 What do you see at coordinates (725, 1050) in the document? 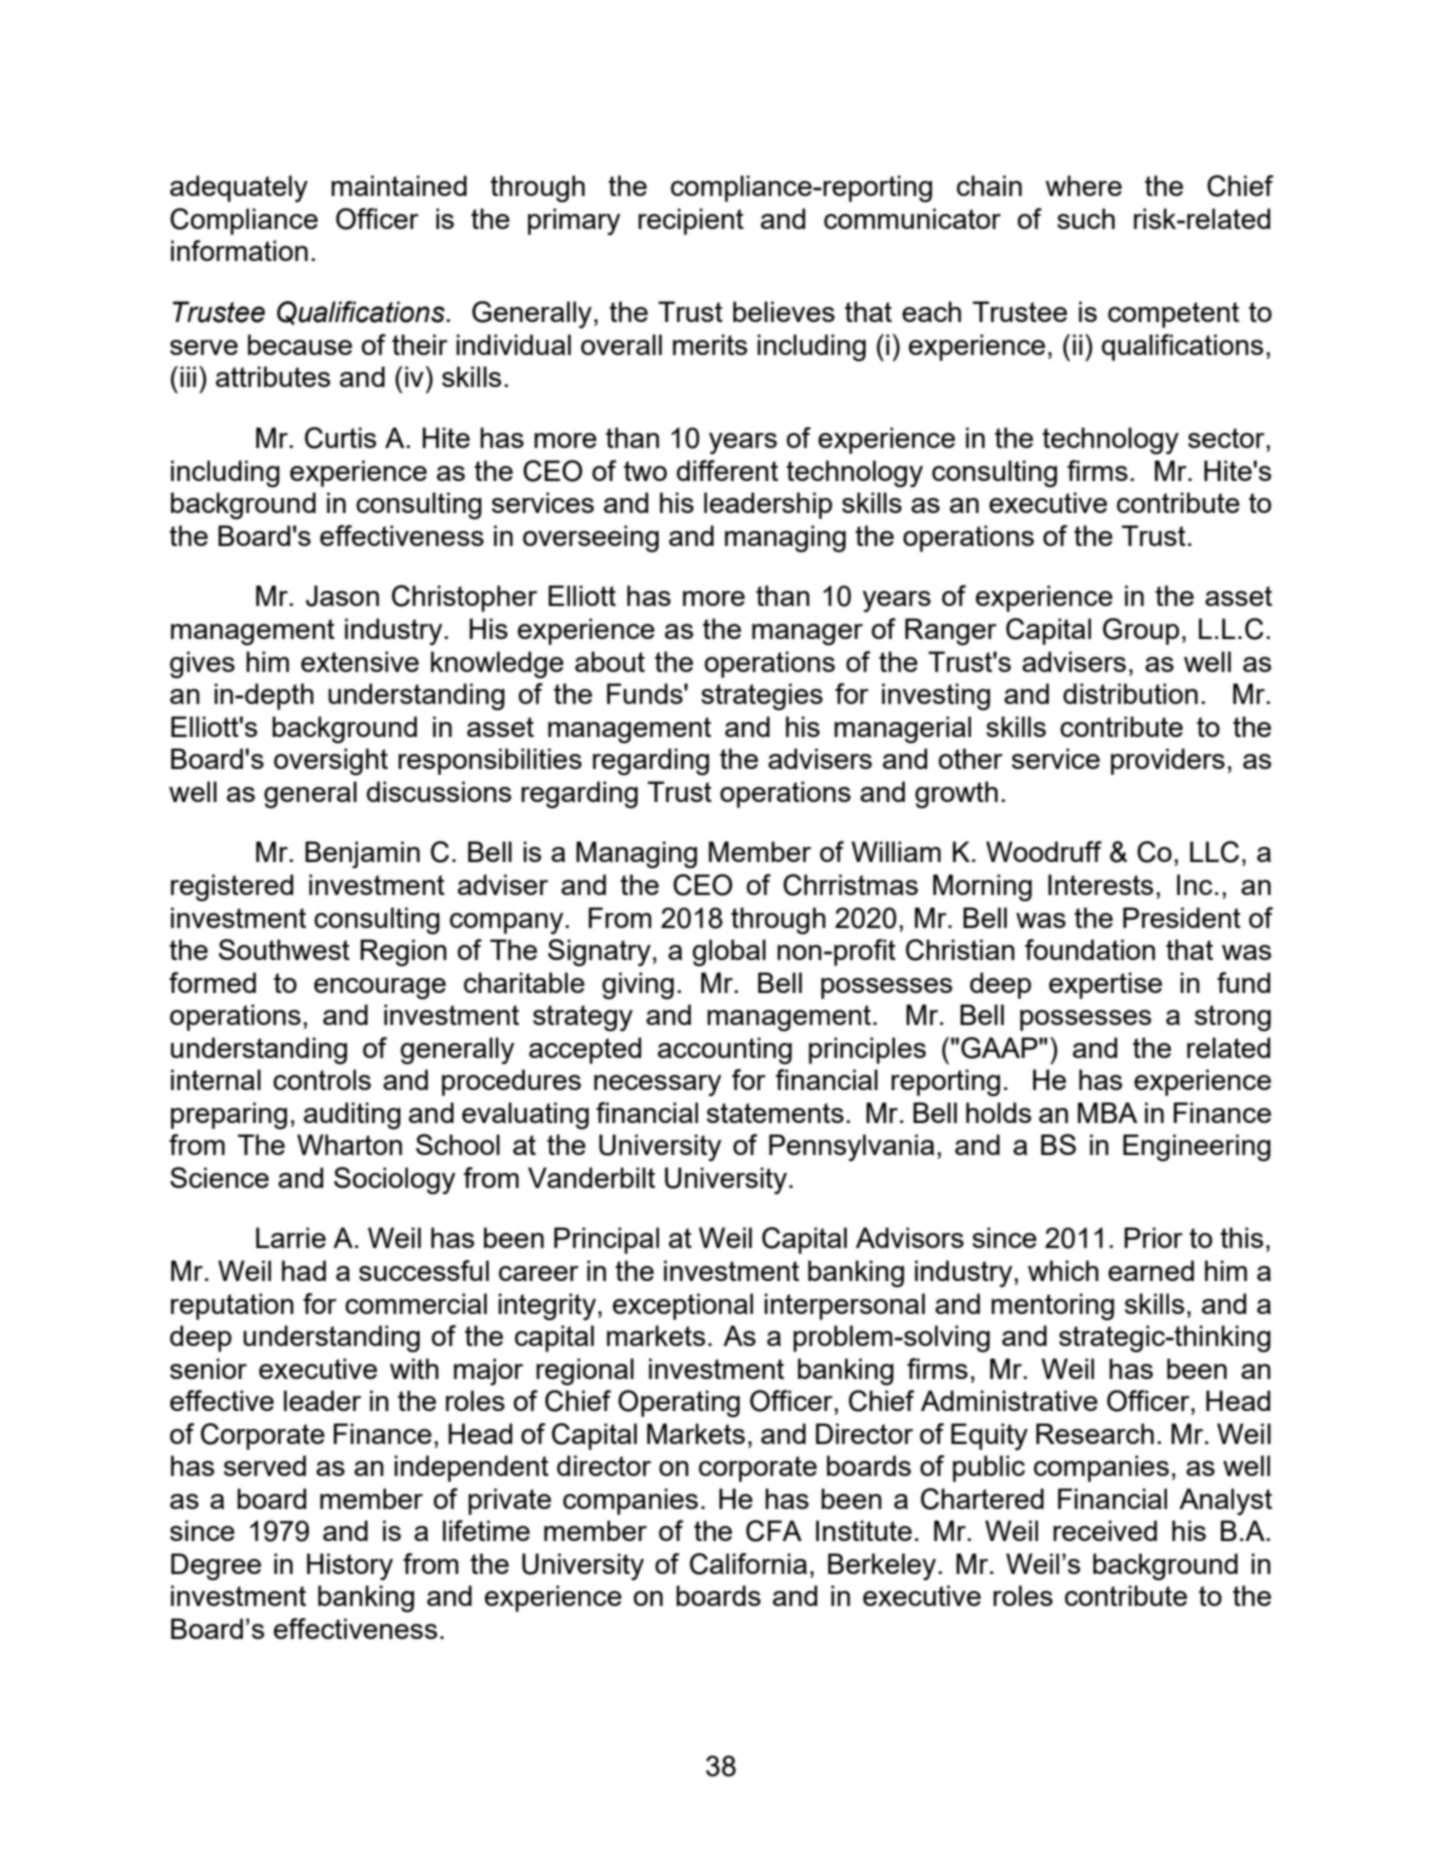
I see `accounting` at bounding box center [725, 1050].
